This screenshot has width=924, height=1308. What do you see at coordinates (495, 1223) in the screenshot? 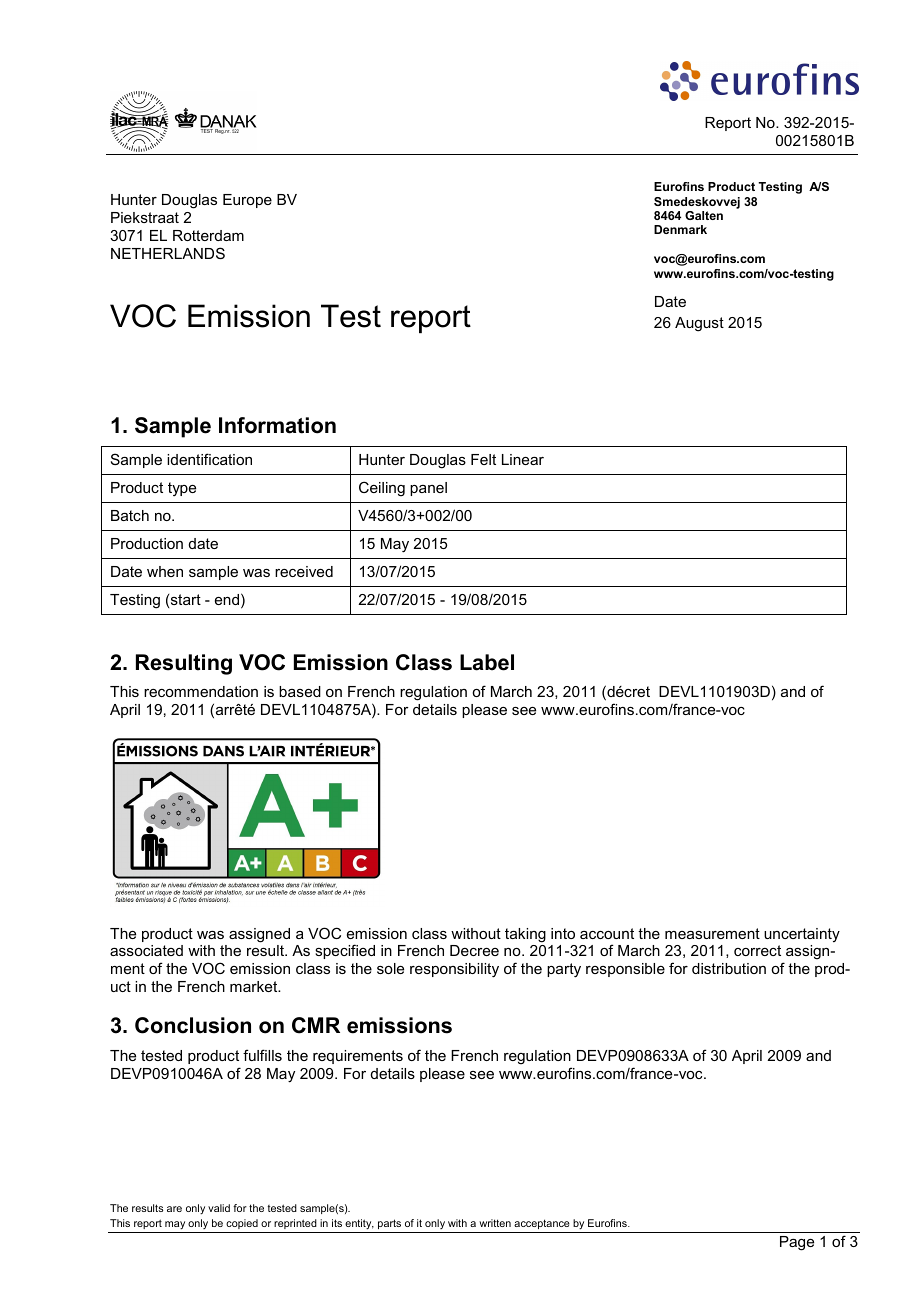
I see `written` at bounding box center [495, 1223].
